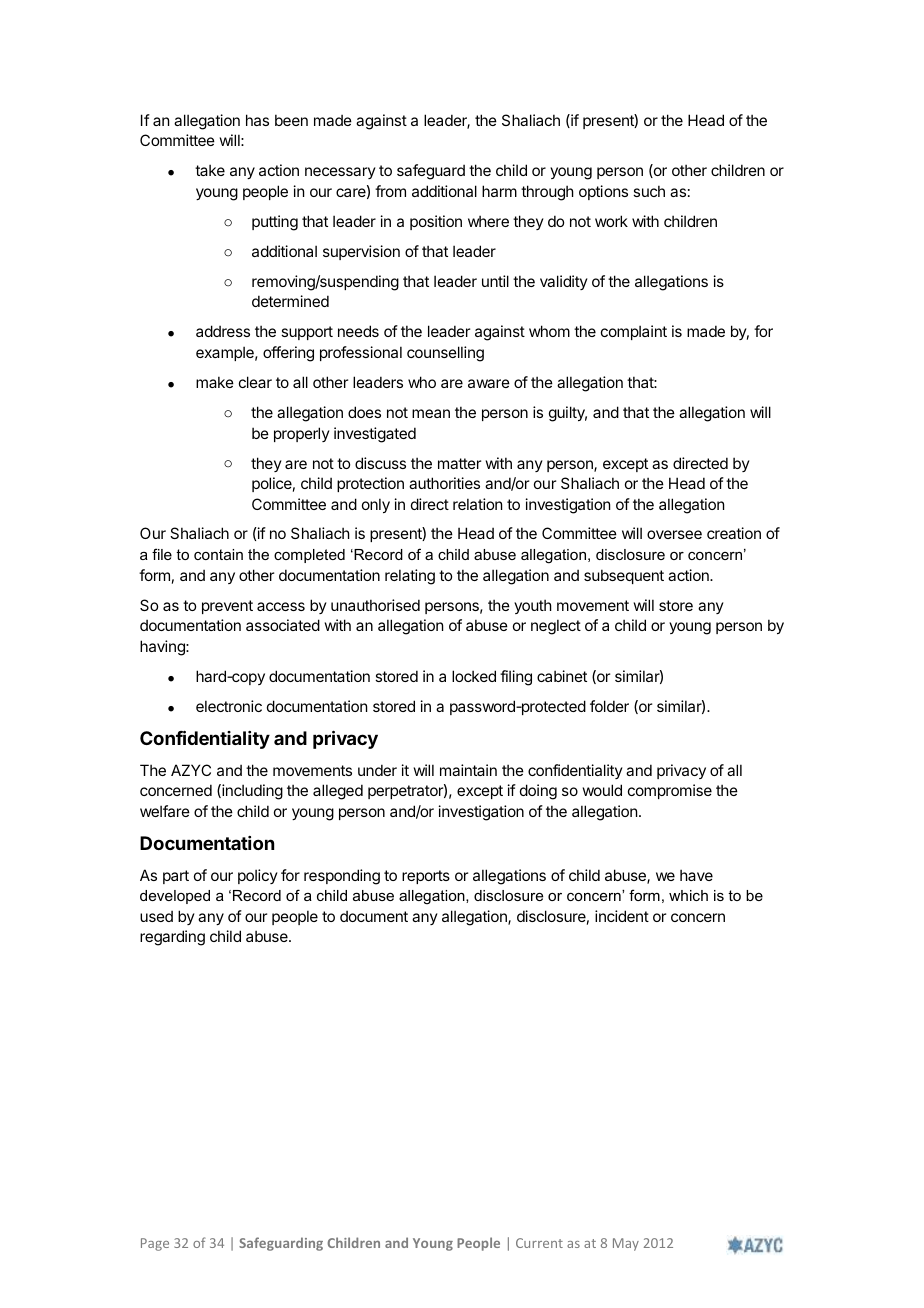 The image size is (924, 1308). Describe the element at coordinates (426, 877) in the screenshot. I see `reports` at that location.
